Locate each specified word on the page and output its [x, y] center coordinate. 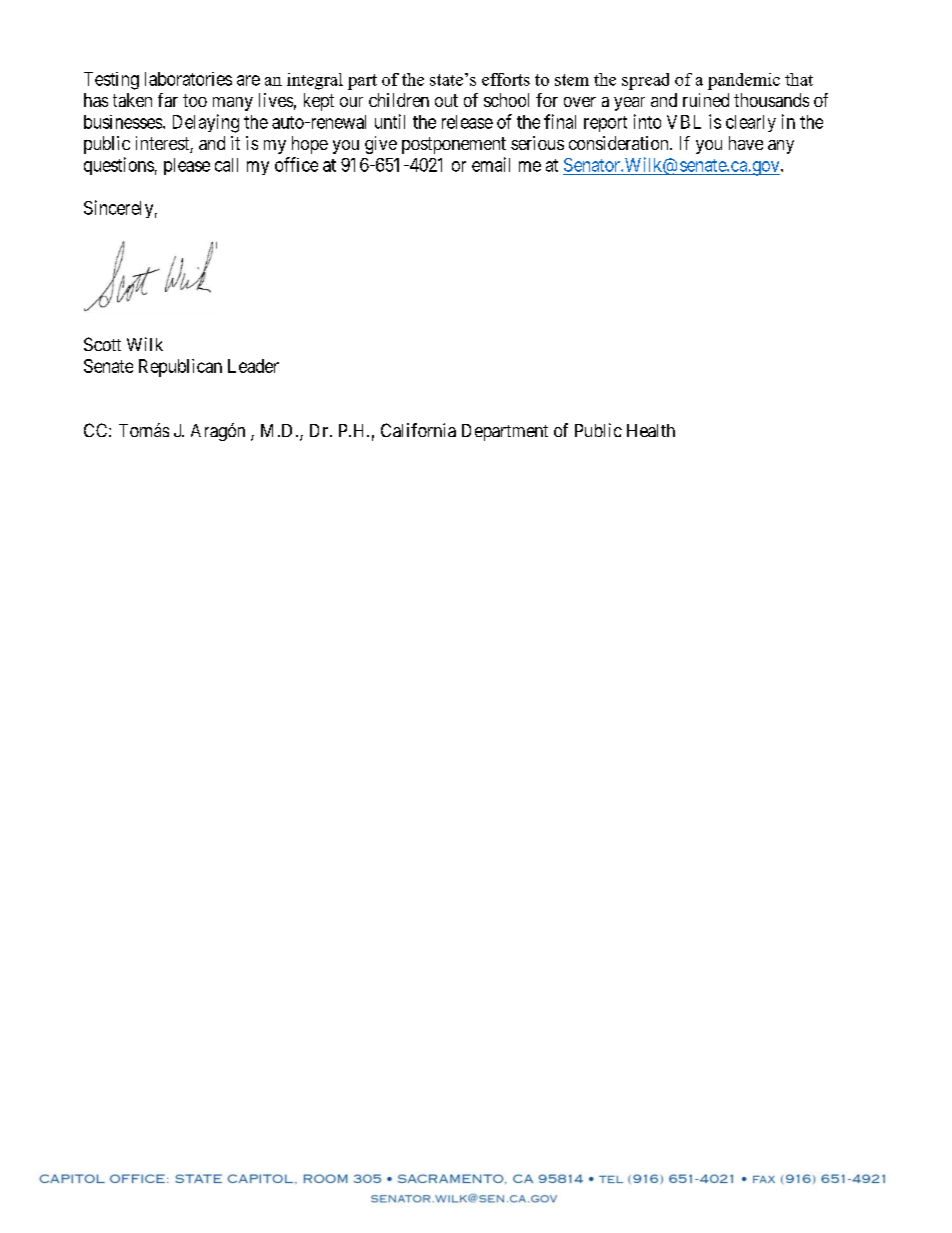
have [746, 143]
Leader [253, 366]
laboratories [188, 79]
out [446, 100]
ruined [706, 100]
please [187, 166]
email [491, 164]
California [418, 430]
